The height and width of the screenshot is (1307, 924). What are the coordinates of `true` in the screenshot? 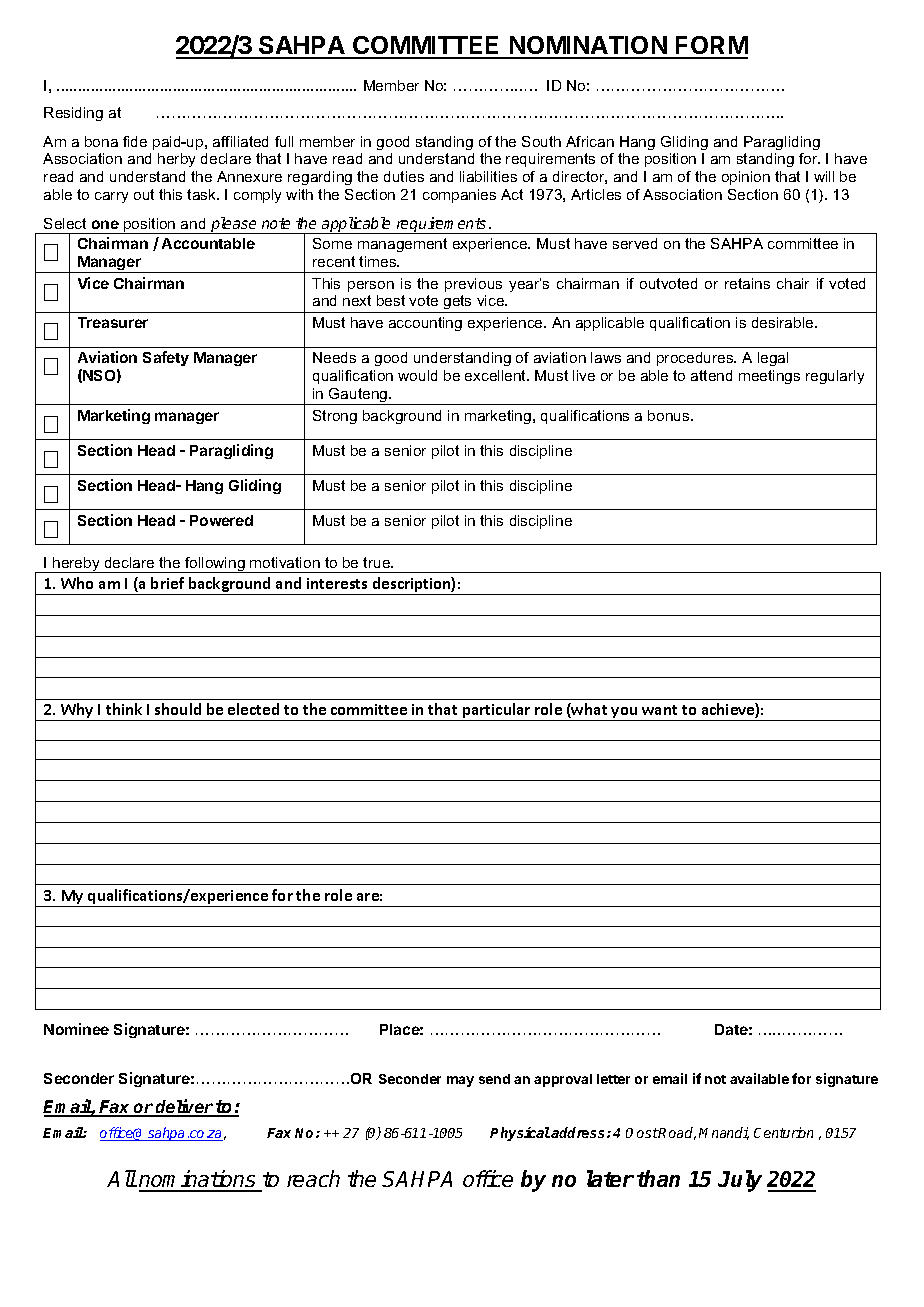 It's located at (377, 562).
